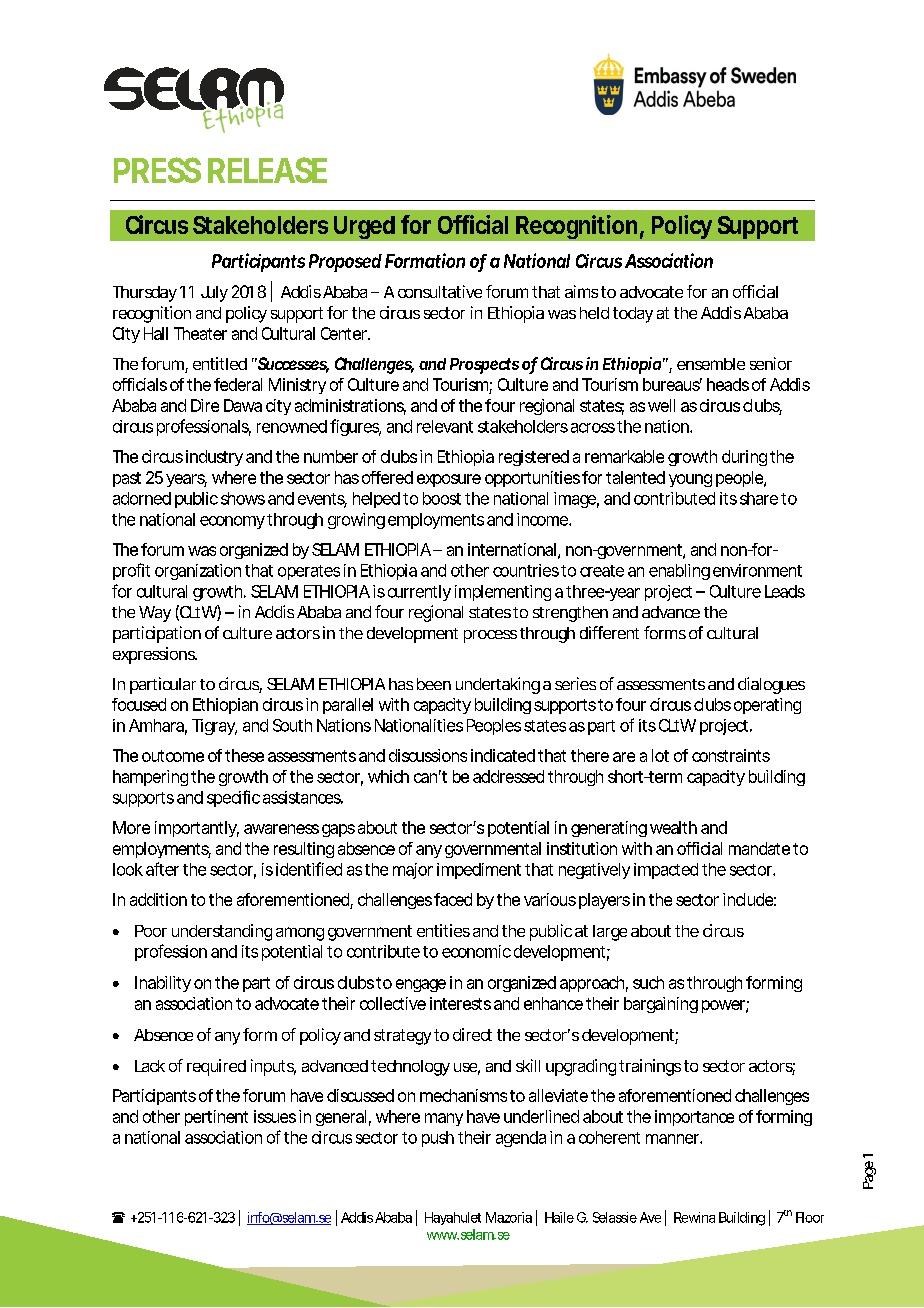  I want to click on today, so click(633, 315).
